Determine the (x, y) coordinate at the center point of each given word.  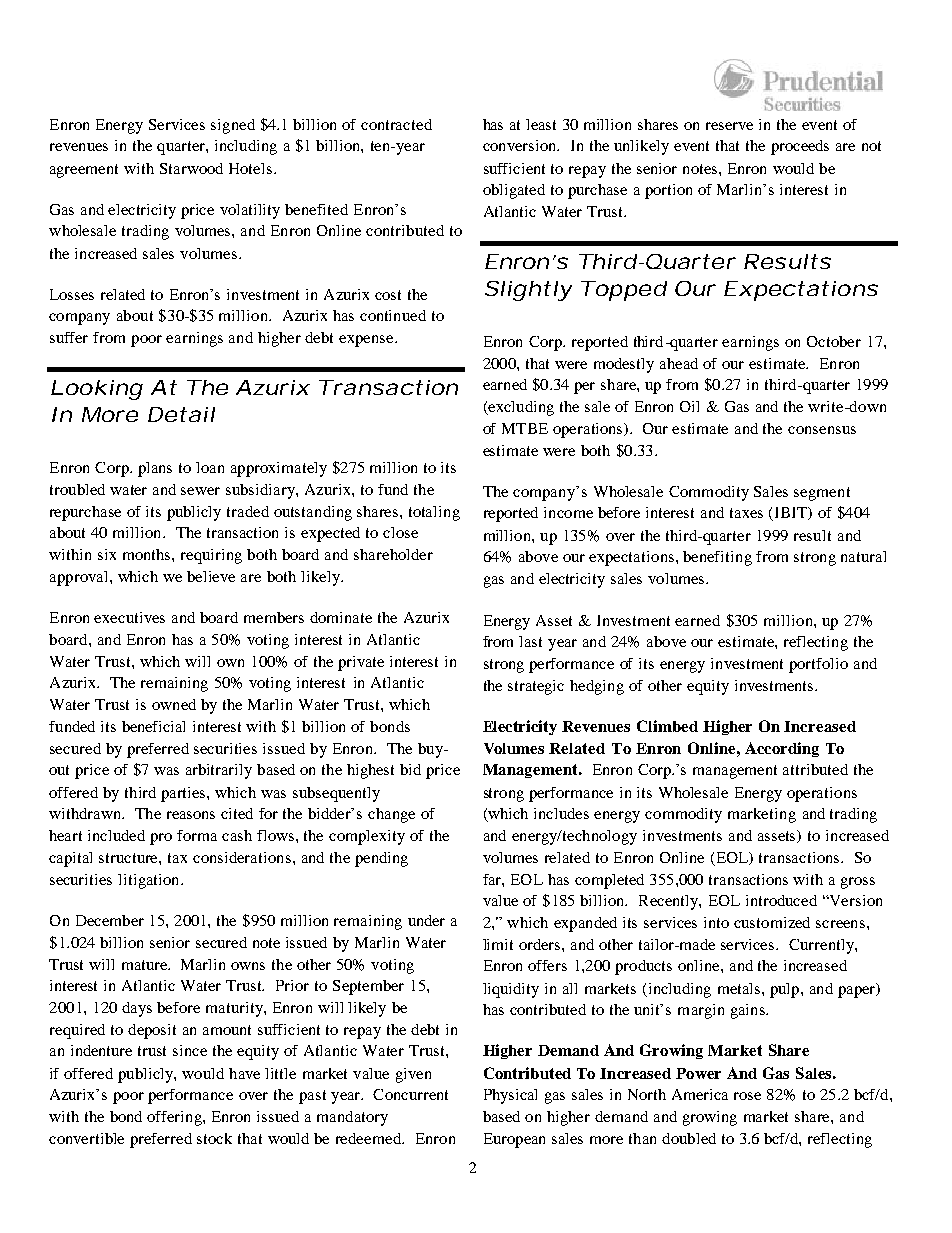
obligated (514, 191)
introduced (781, 900)
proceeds (800, 147)
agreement (84, 171)
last (530, 641)
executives (129, 617)
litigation (150, 881)
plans (155, 469)
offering (175, 1118)
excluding (520, 408)
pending (381, 859)
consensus (822, 430)
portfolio (818, 665)
